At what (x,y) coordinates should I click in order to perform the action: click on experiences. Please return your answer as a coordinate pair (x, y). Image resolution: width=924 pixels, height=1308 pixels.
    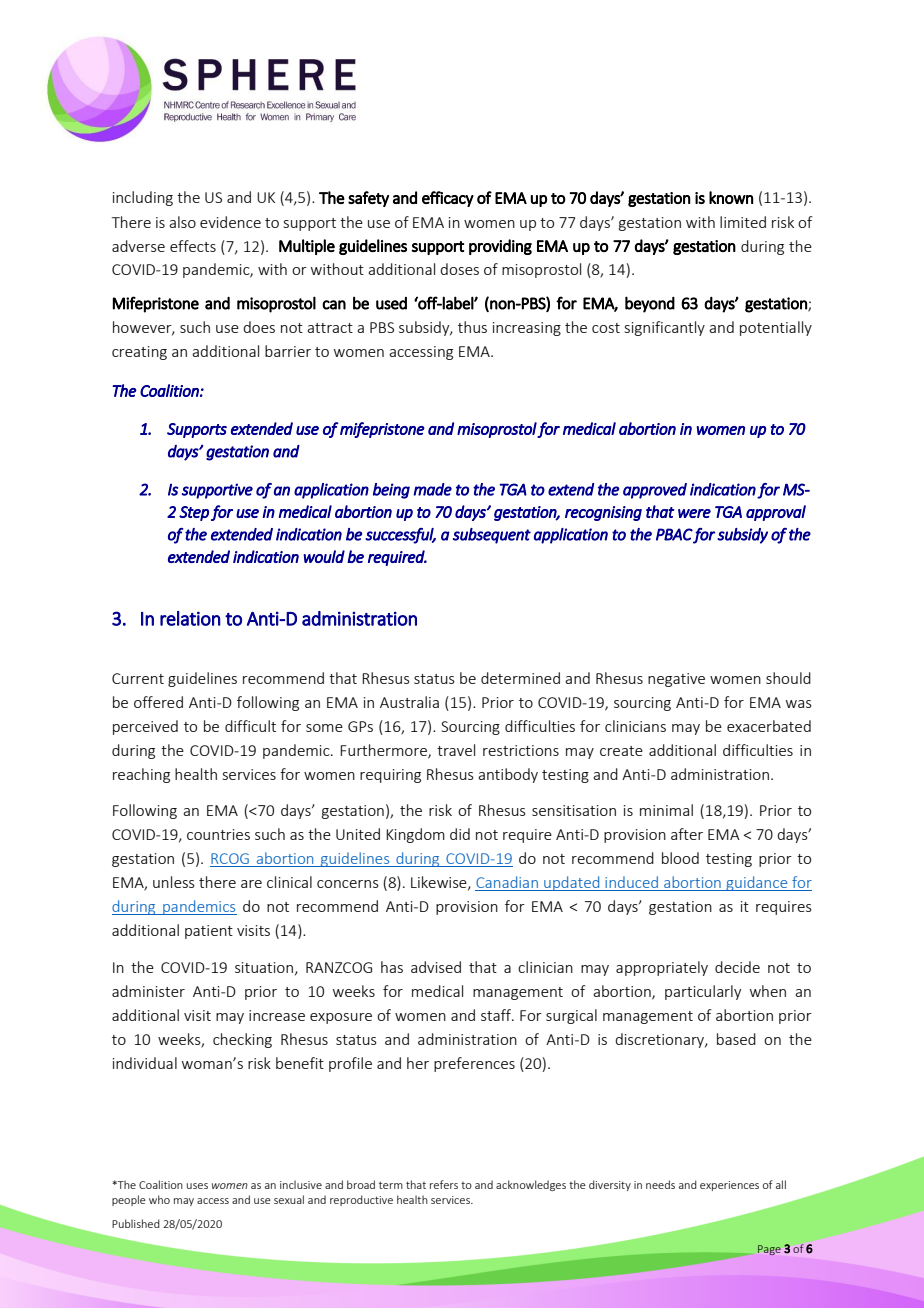
    Looking at the image, I should click on (729, 1186).
